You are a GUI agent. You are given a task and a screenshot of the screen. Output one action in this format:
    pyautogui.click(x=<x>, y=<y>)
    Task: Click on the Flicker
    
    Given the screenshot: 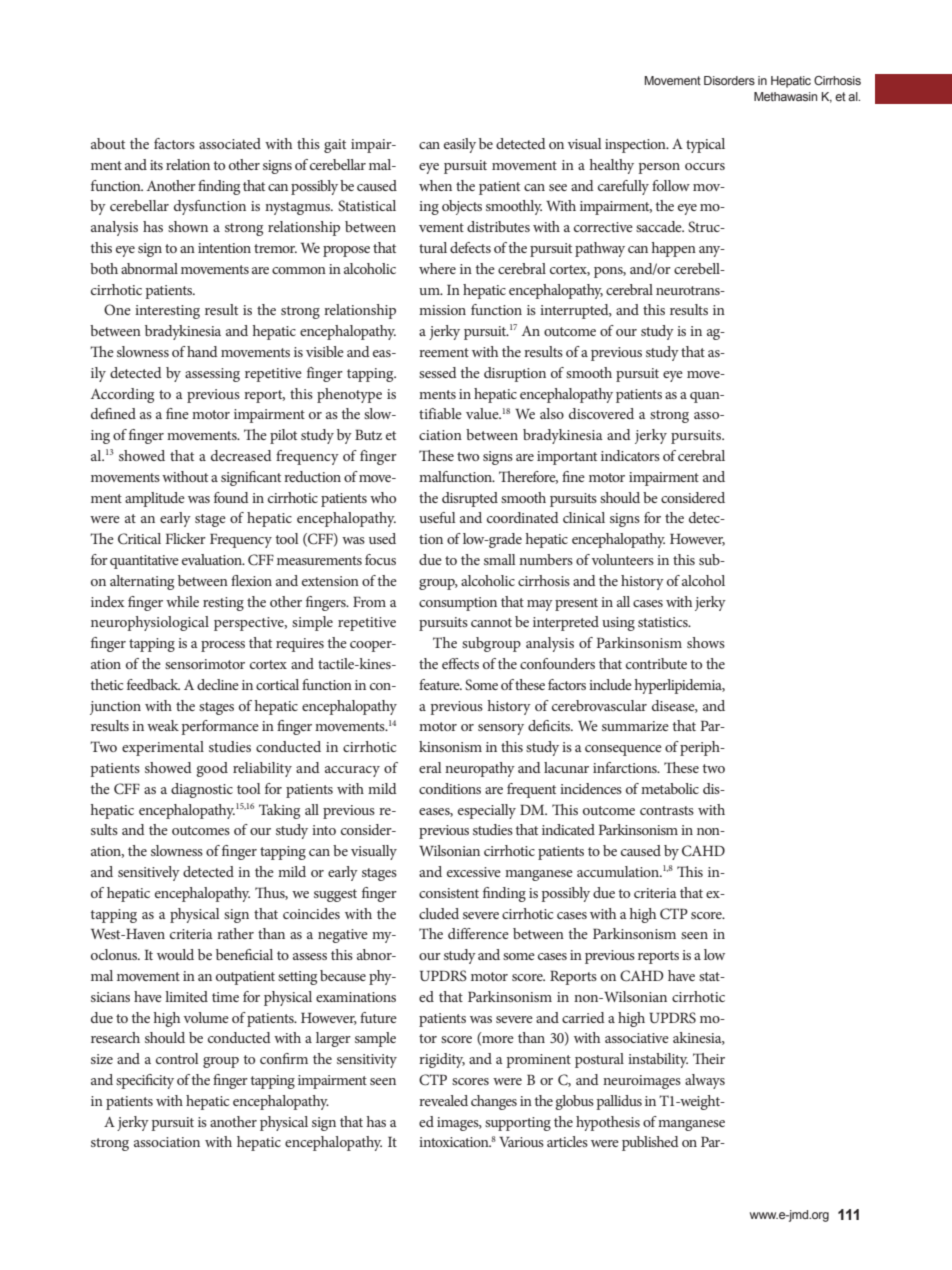 What is the action you would take?
    pyautogui.click(x=186, y=538)
